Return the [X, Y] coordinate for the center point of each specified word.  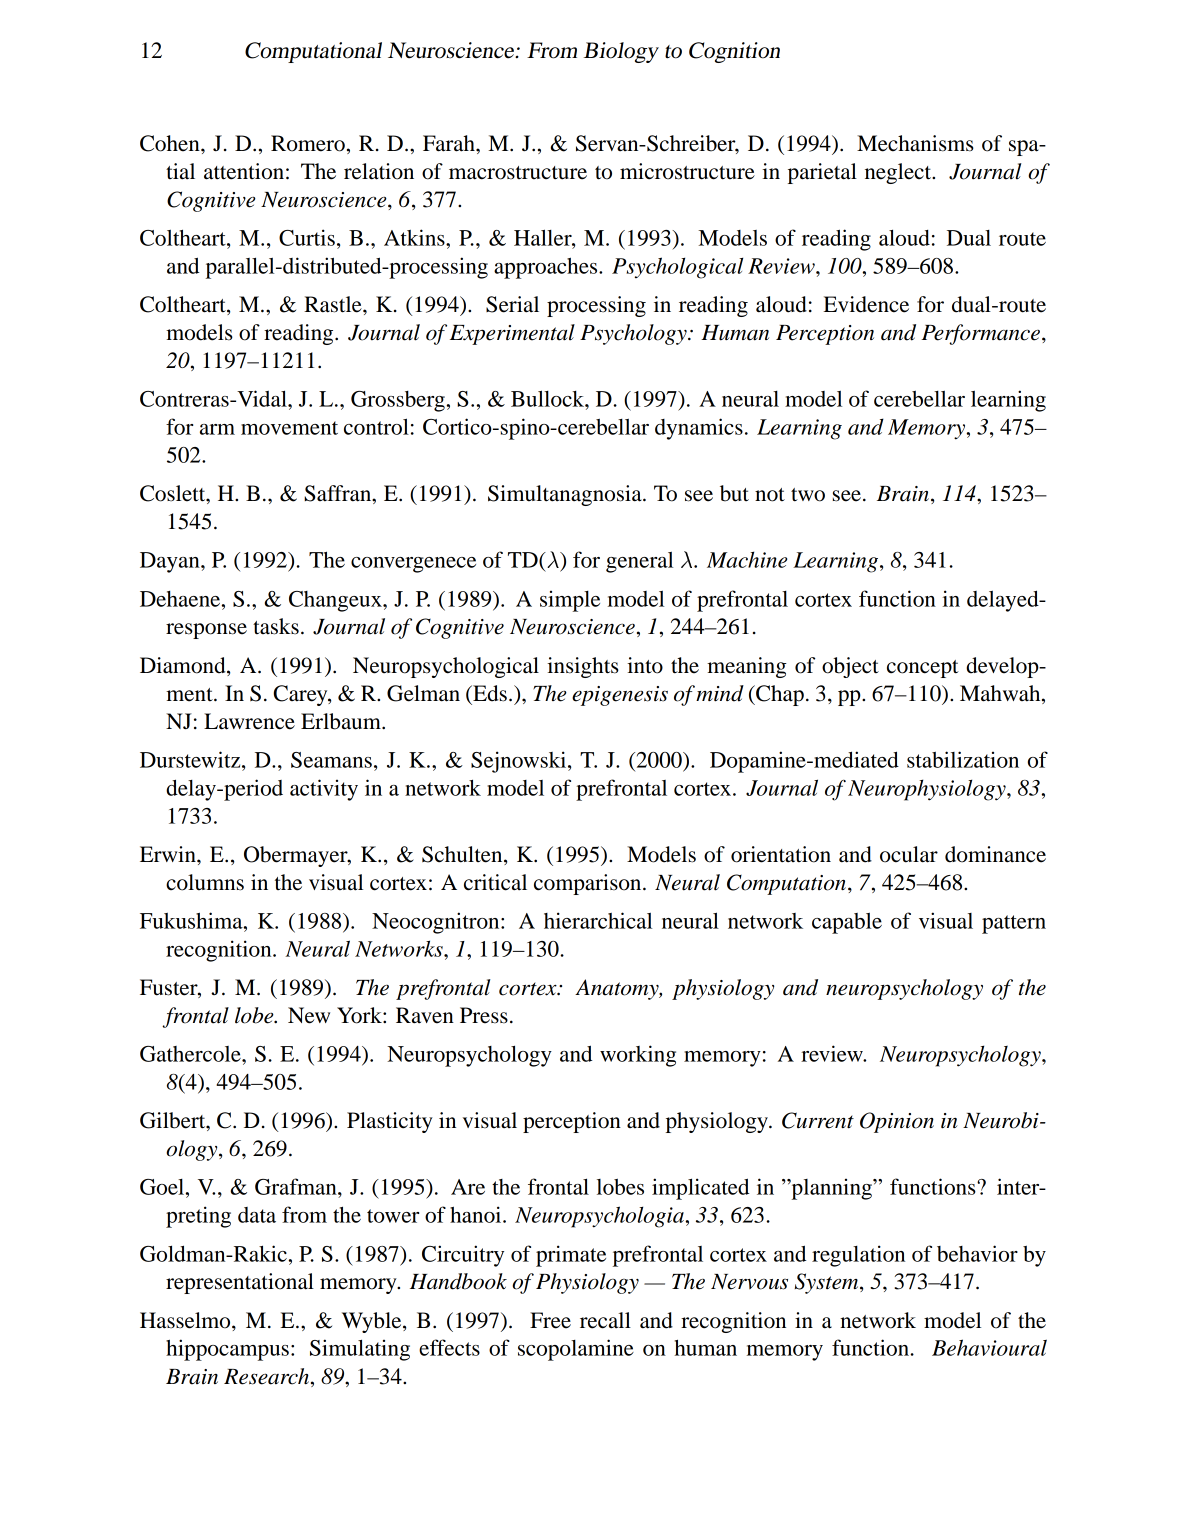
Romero [308, 143]
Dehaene [181, 599]
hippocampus [227, 1350]
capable [847, 923]
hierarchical [598, 920]
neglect [899, 173]
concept [923, 669]
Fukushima [192, 920]
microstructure [687, 171]
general [639, 562]
